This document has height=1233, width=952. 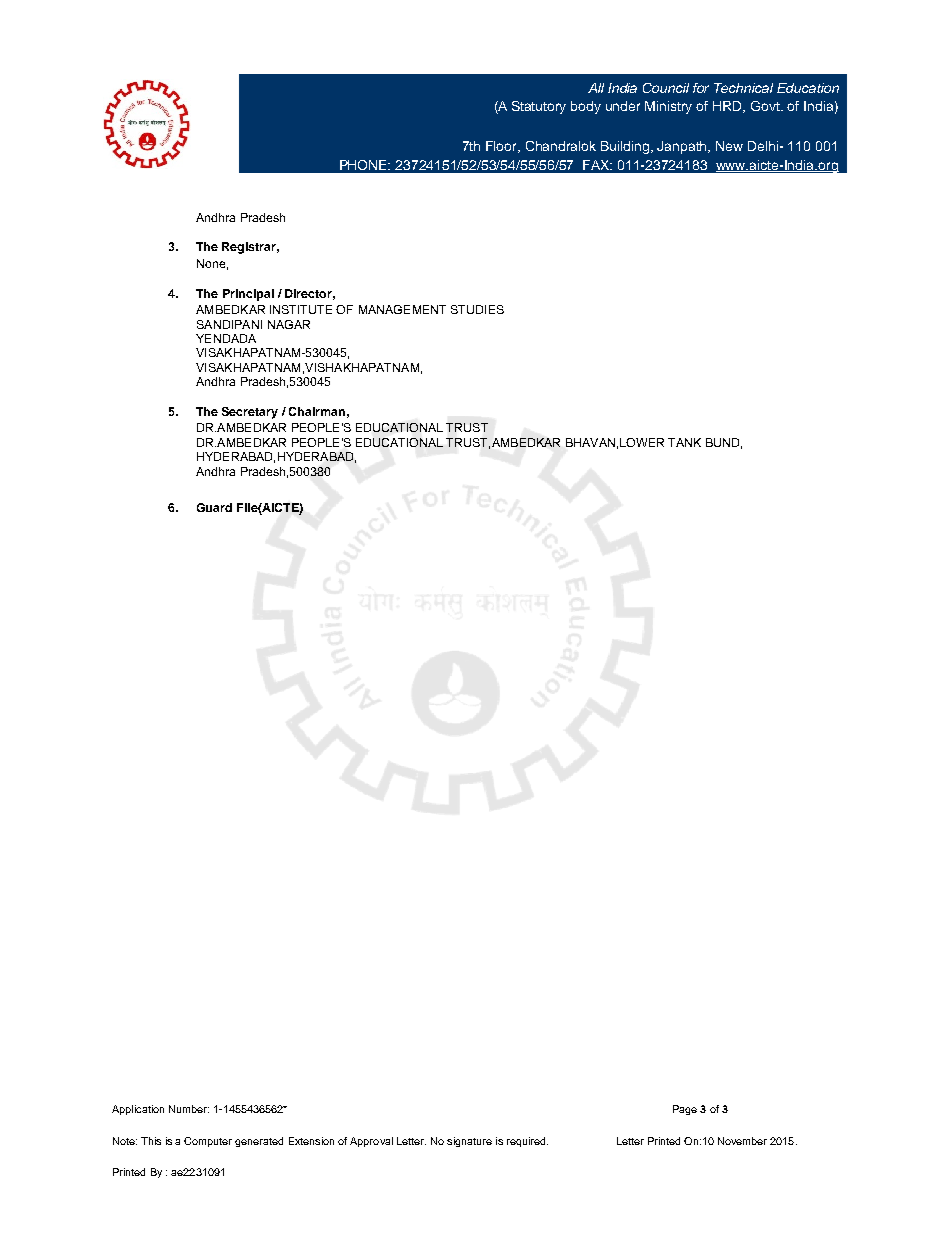 I want to click on Page, so click(x=685, y=1110).
